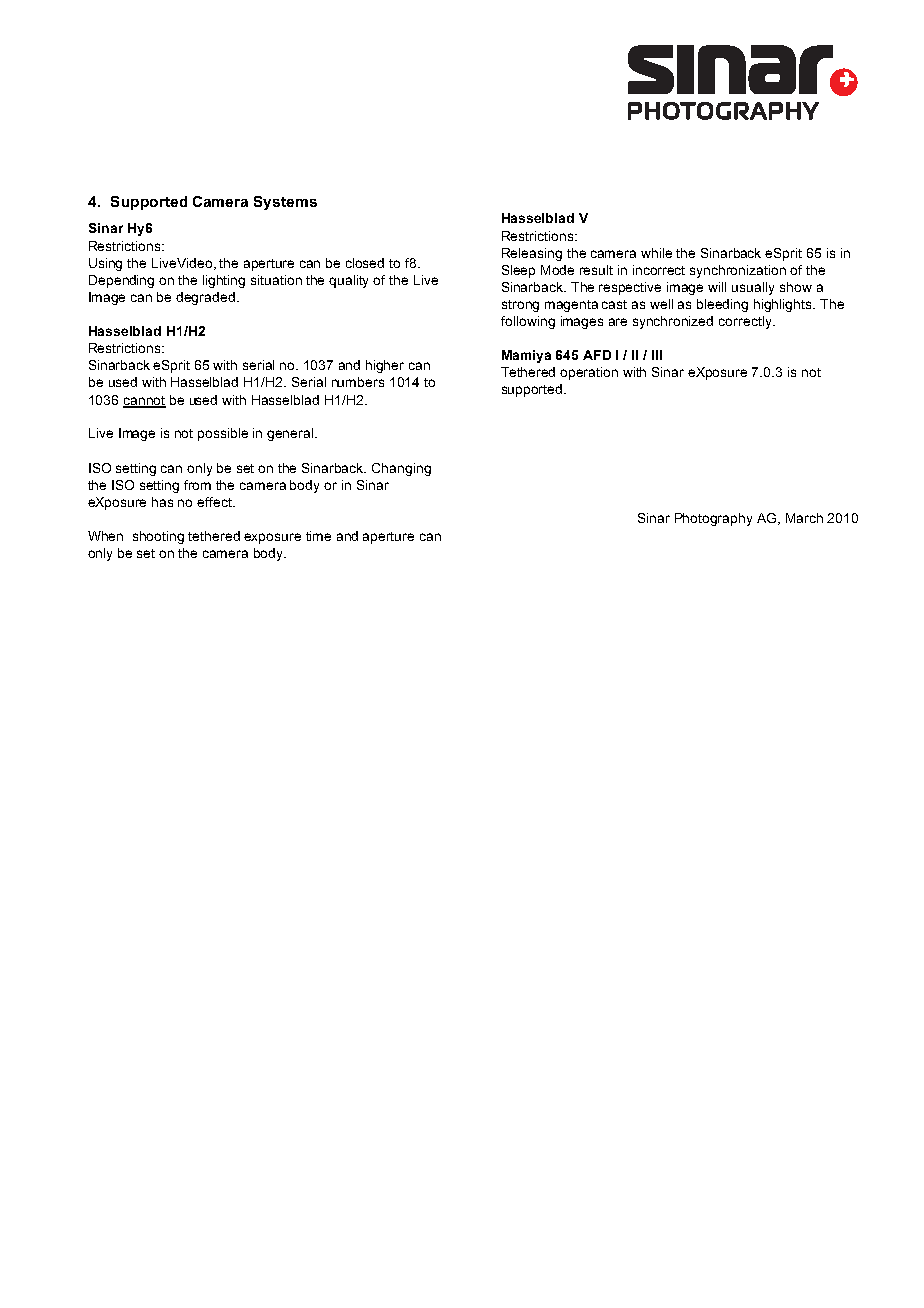 Image resolution: width=924 pixels, height=1308 pixels. I want to click on while, so click(656, 253).
